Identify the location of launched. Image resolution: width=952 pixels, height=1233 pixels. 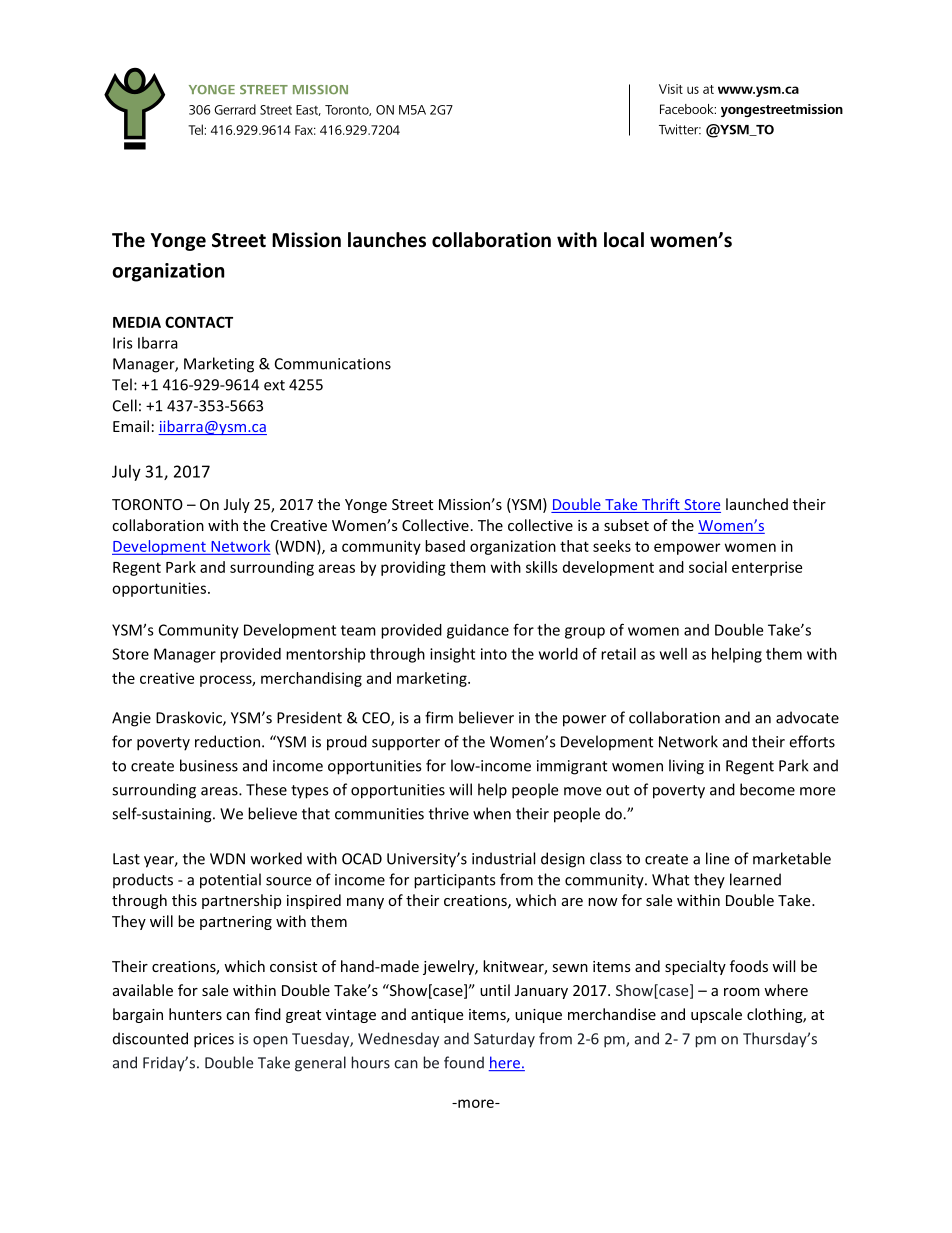
(757, 504).
